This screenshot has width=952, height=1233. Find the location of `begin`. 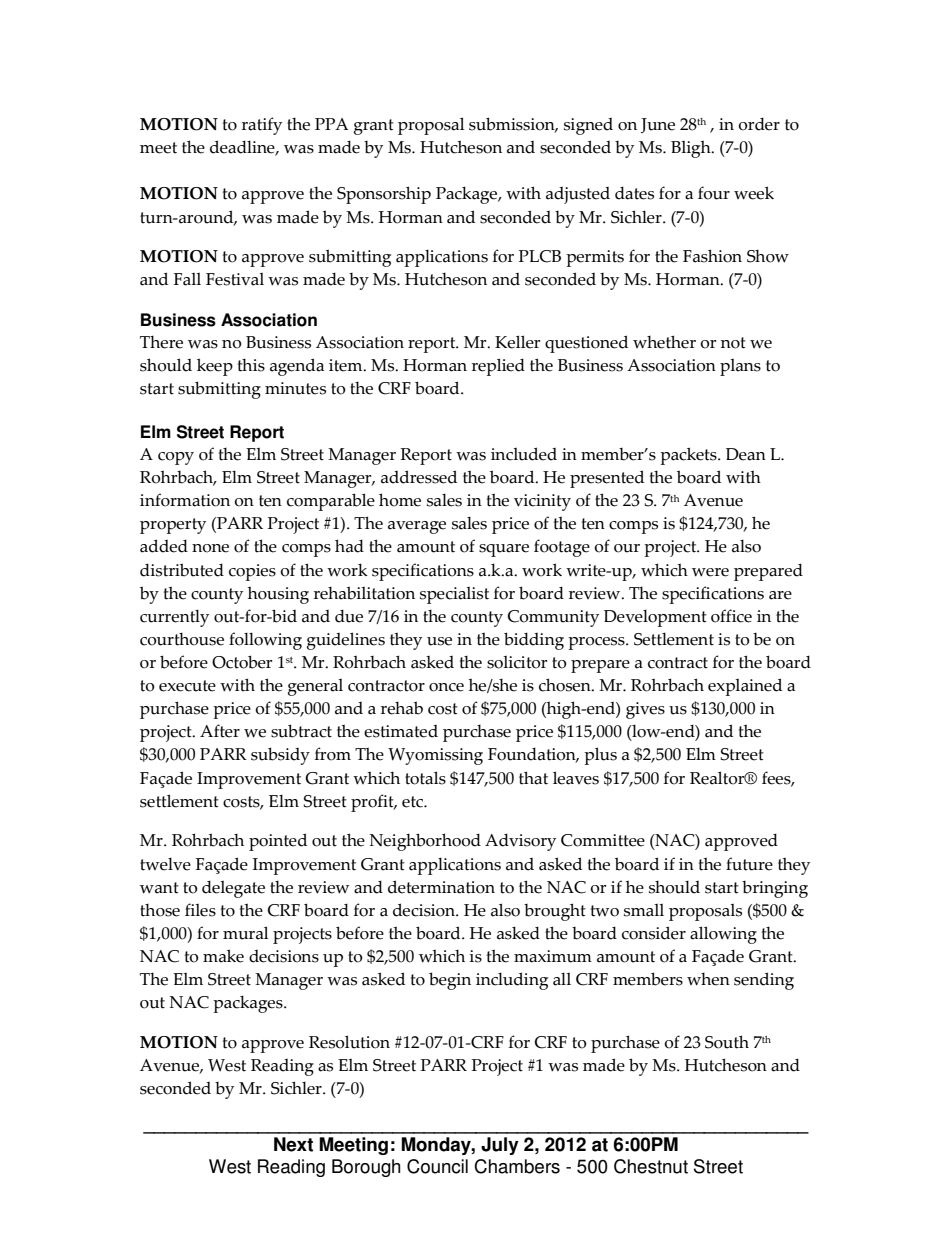

begin is located at coordinates (450, 981).
